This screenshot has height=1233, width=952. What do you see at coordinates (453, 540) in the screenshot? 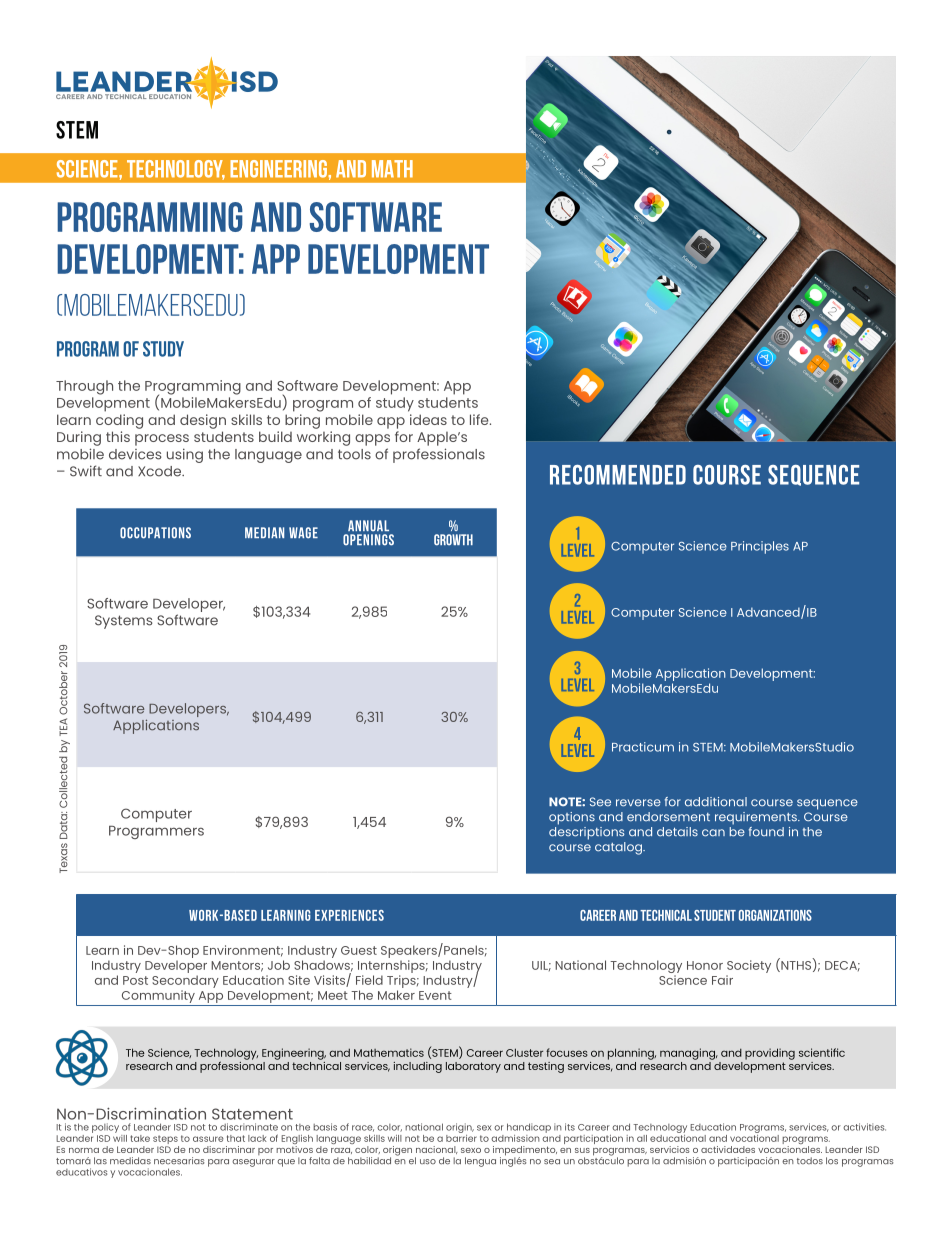
I see `GROWTH` at bounding box center [453, 540].
